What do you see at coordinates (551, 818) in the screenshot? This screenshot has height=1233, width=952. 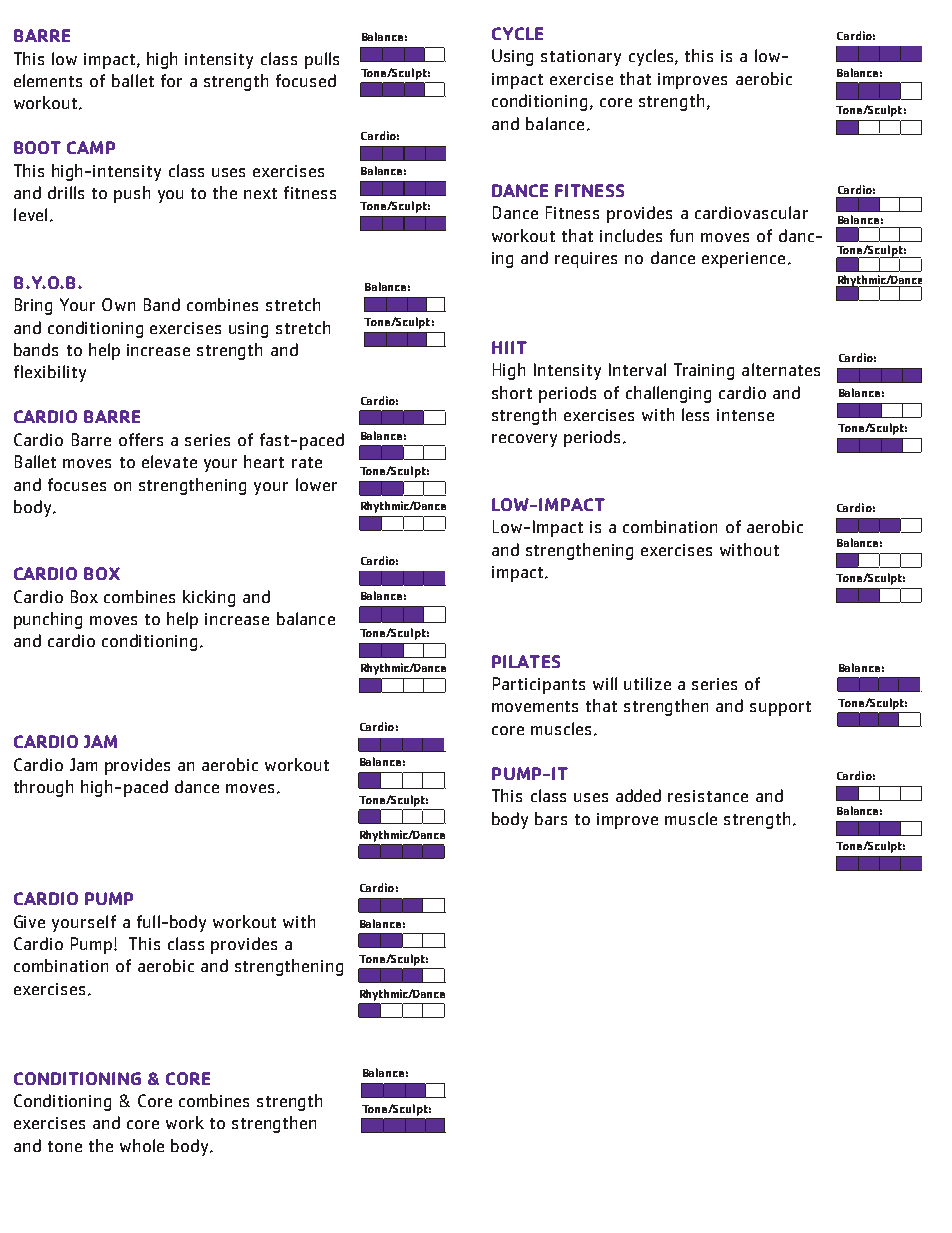 I see `bars` at bounding box center [551, 818].
